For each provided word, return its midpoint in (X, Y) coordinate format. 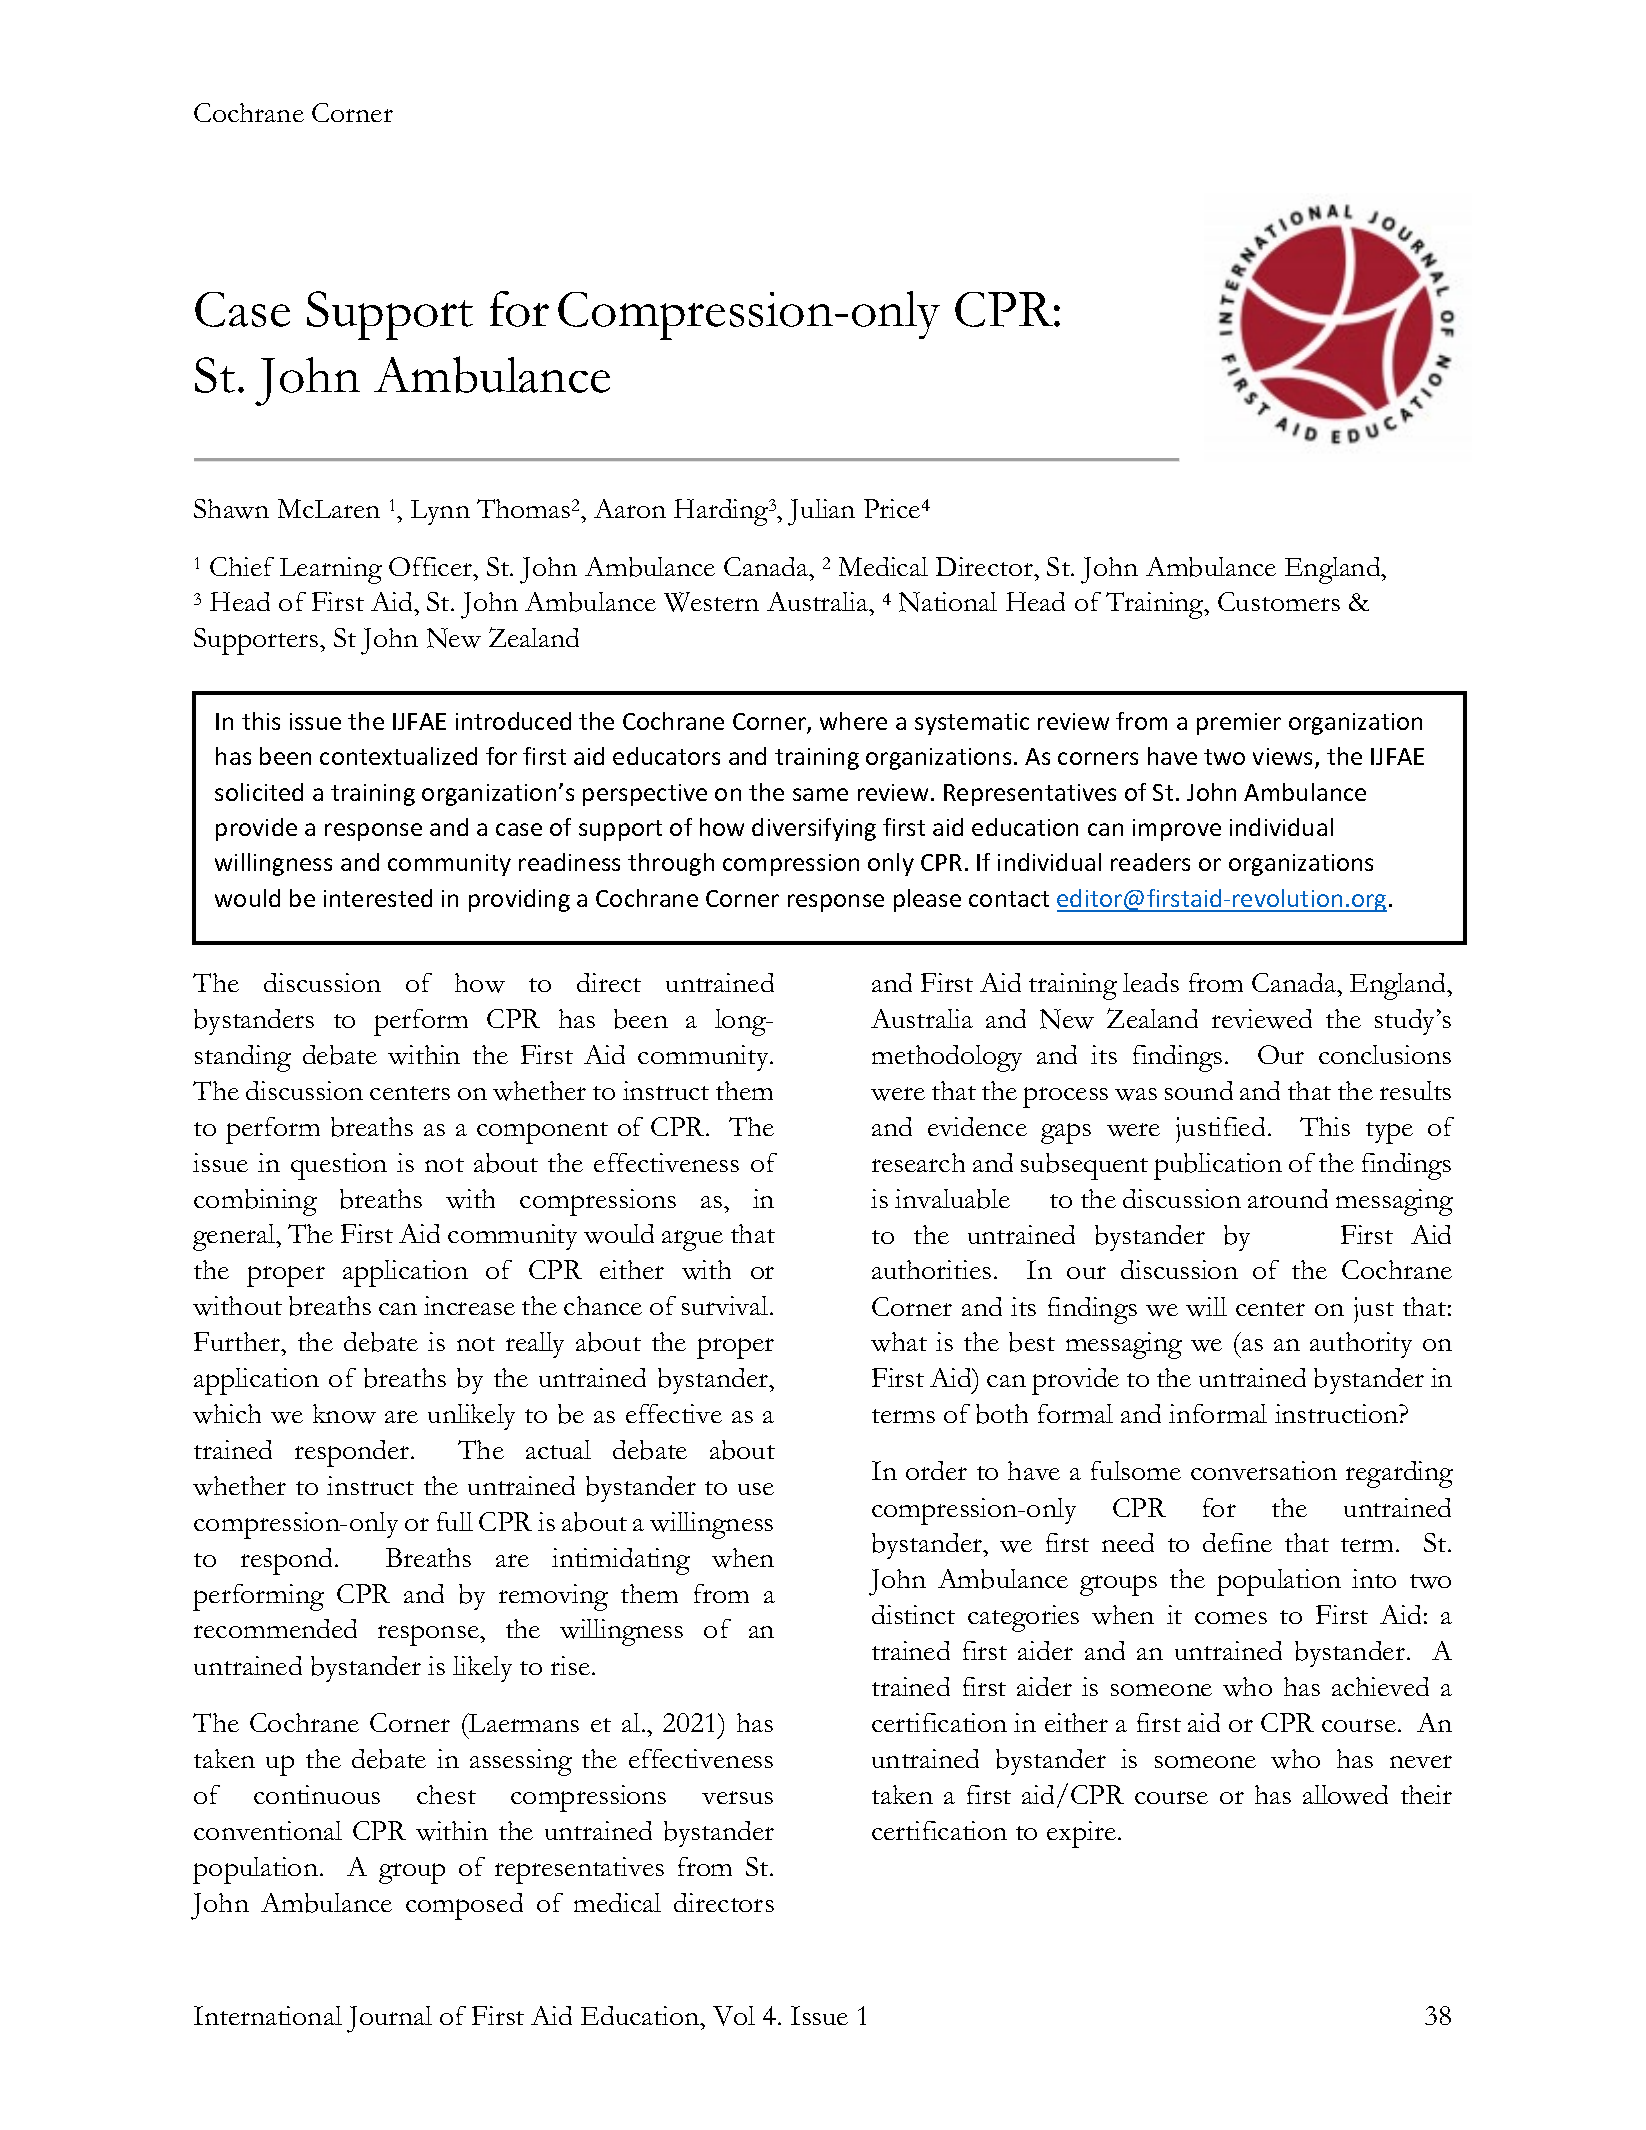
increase (469, 1305)
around (1288, 1198)
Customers (1279, 601)
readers (1150, 862)
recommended (275, 1628)
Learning (331, 570)
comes (1231, 1618)
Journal (389, 2019)
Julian (821, 512)
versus (737, 1797)
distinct (913, 1614)
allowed (1345, 1795)
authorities (931, 1269)
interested (378, 898)
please (927, 900)
